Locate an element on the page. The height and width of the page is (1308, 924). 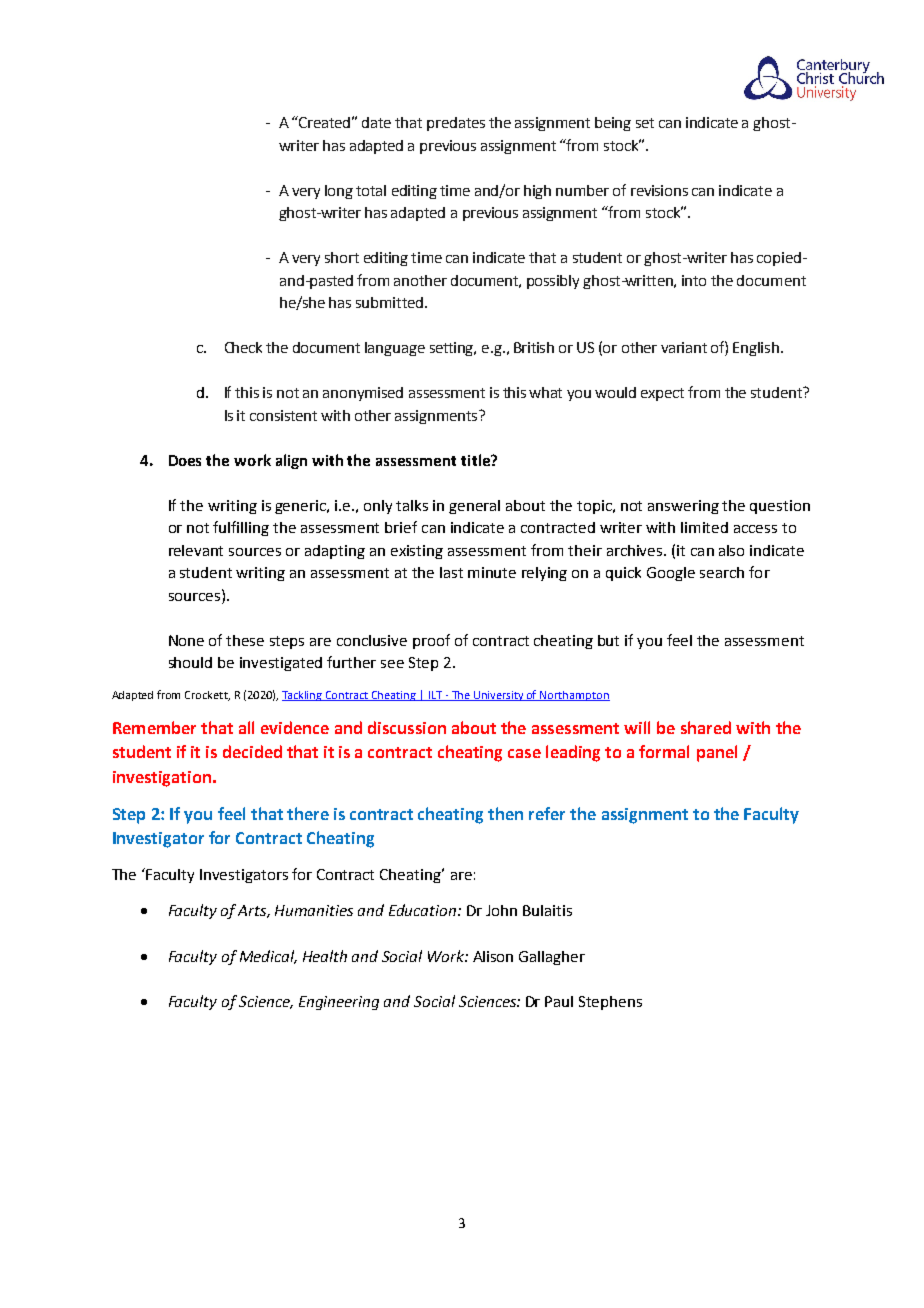
long is located at coordinates (339, 192).
